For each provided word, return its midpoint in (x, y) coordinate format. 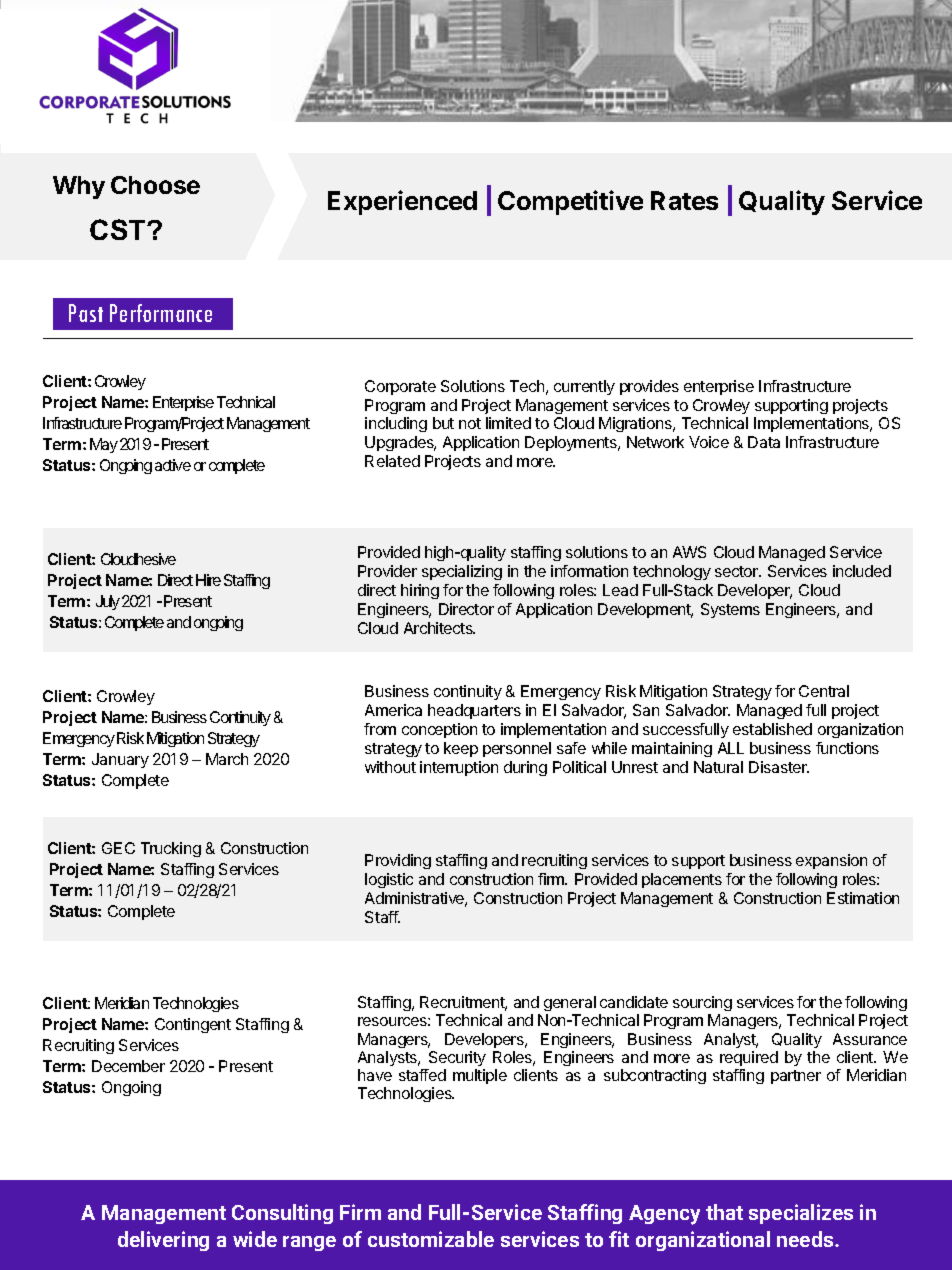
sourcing (702, 1005)
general (570, 1005)
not (470, 423)
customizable (431, 1239)
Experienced (402, 202)
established (772, 729)
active (173, 465)
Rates (684, 200)
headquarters (474, 711)
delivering (163, 1241)
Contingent (193, 1025)
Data (764, 442)
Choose (155, 185)
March (227, 759)
